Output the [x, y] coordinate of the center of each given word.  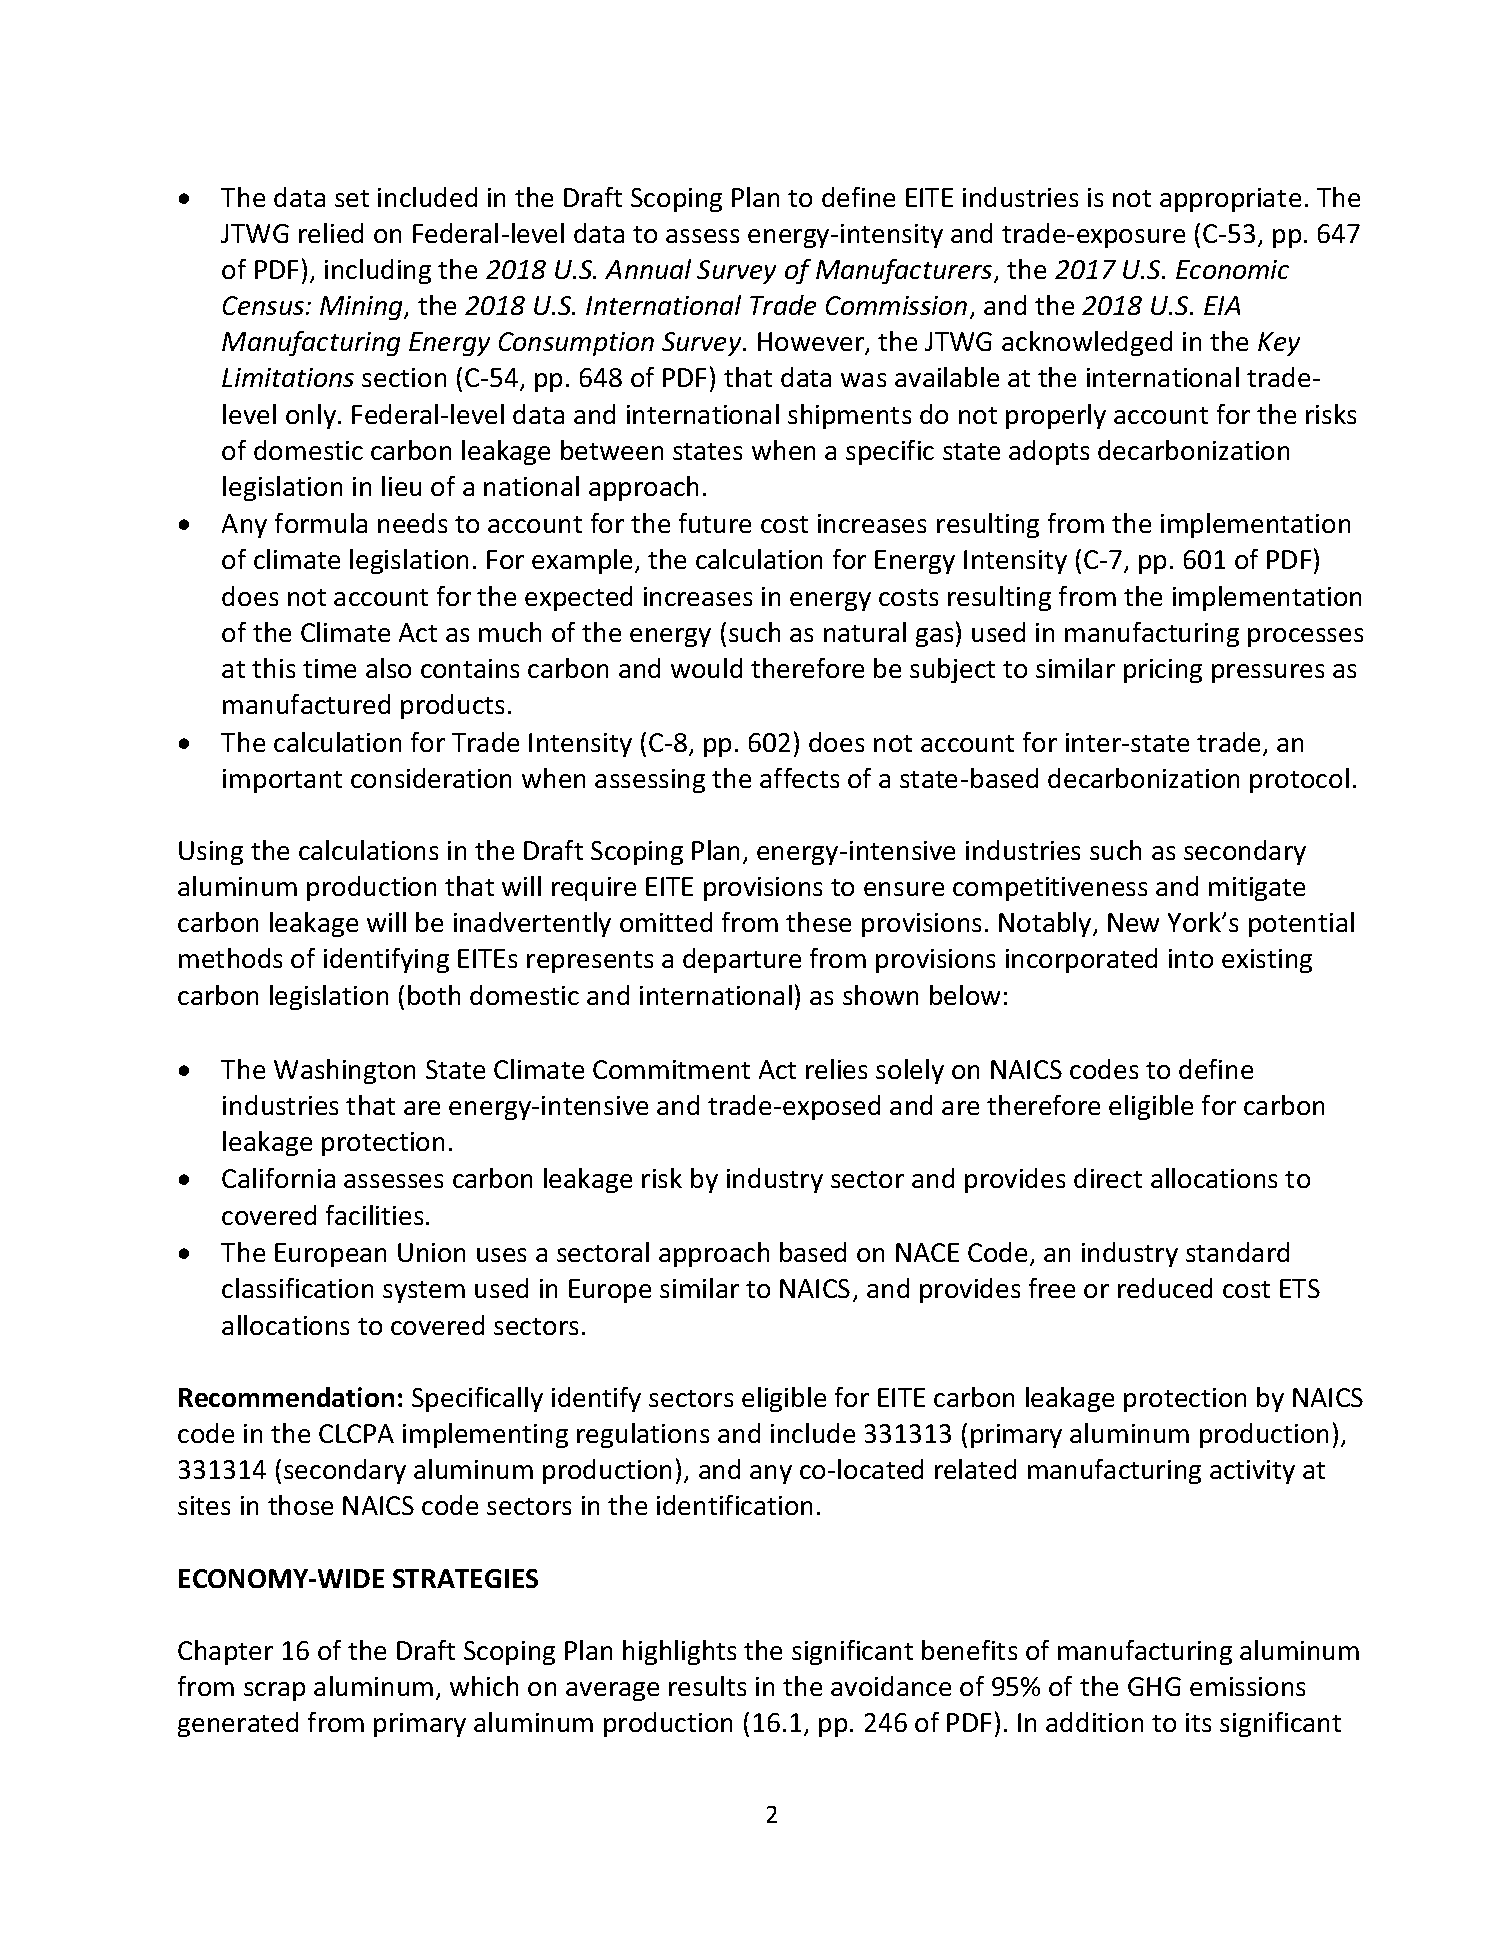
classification [297, 1288]
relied [331, 233]
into [1191, 958]
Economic [1232, 269]
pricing [1163, 671]
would [706, 668]
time [329, 668]
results [707, 1686]
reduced [1165, 1288]
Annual [648, 269]
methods [230, 958]
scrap [274, 1691]
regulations [643, 1435]
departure [742, 960]
